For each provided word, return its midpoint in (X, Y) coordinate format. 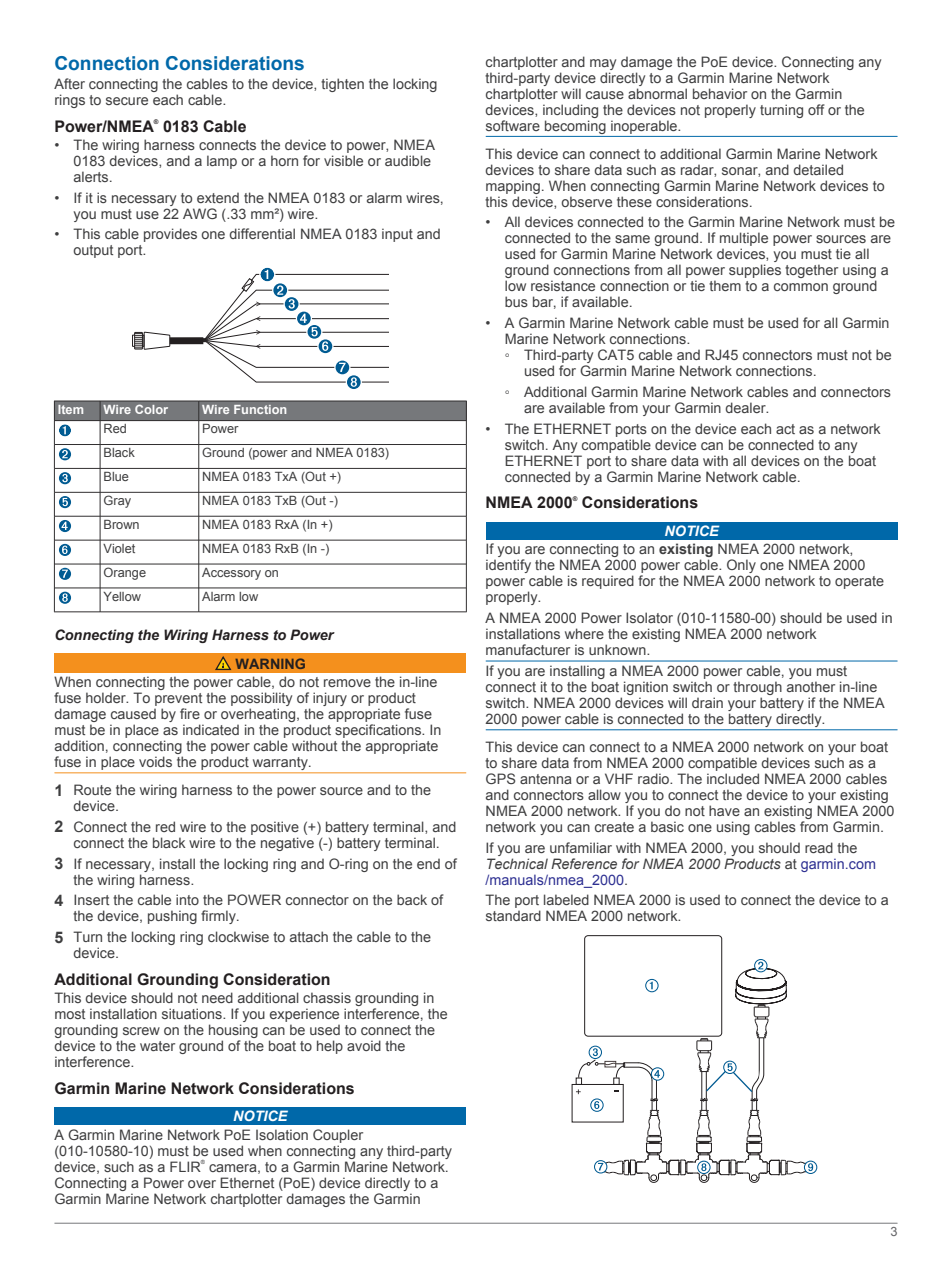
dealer (746, 407)
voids (155, 761)
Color (151, 409)
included (733, 778)
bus (516, 301)
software (513, 125)
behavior (720, 93)
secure (127, 101)
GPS (500, 778)
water (157, 1046)
